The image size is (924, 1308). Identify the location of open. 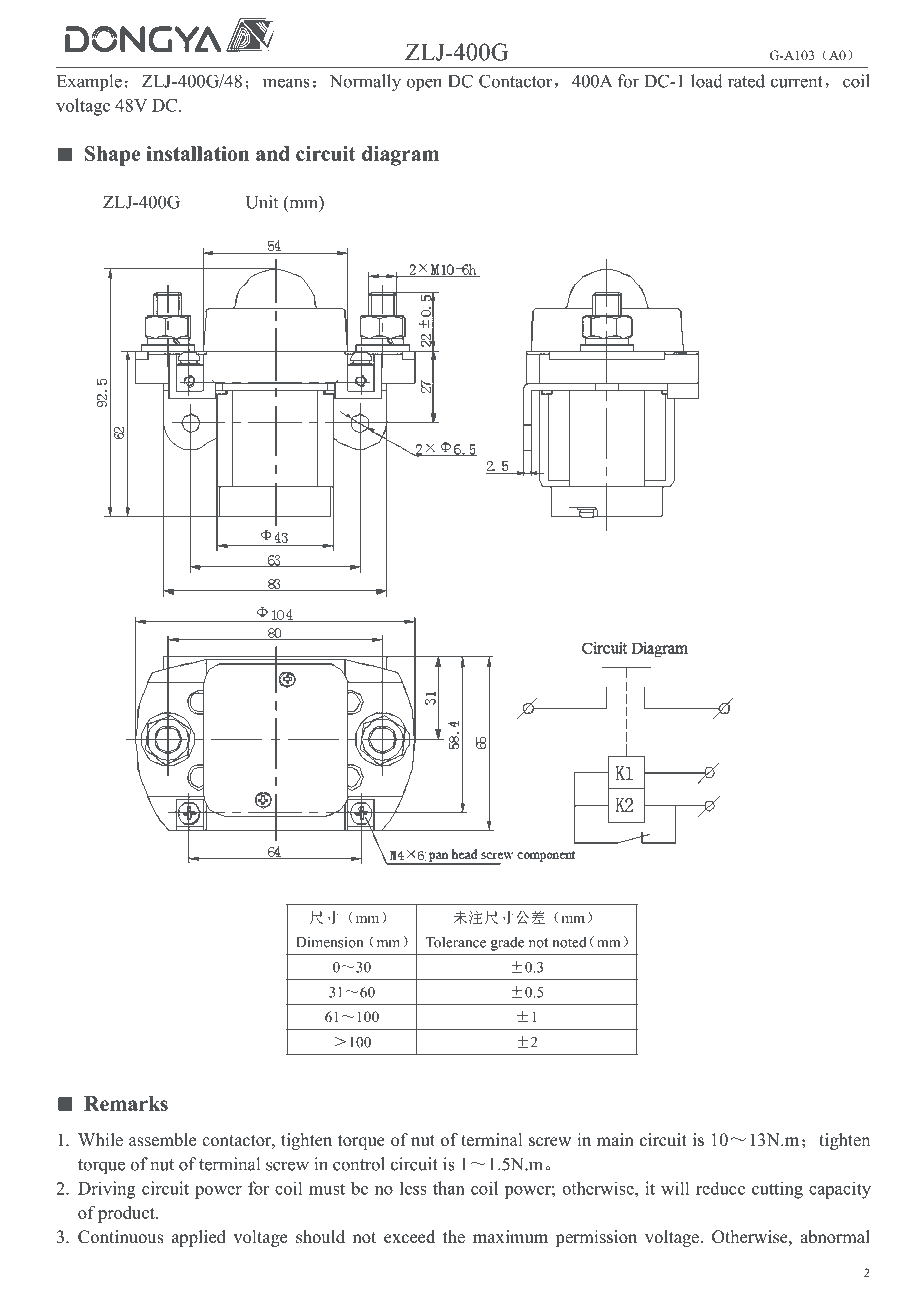
(424, 85).
